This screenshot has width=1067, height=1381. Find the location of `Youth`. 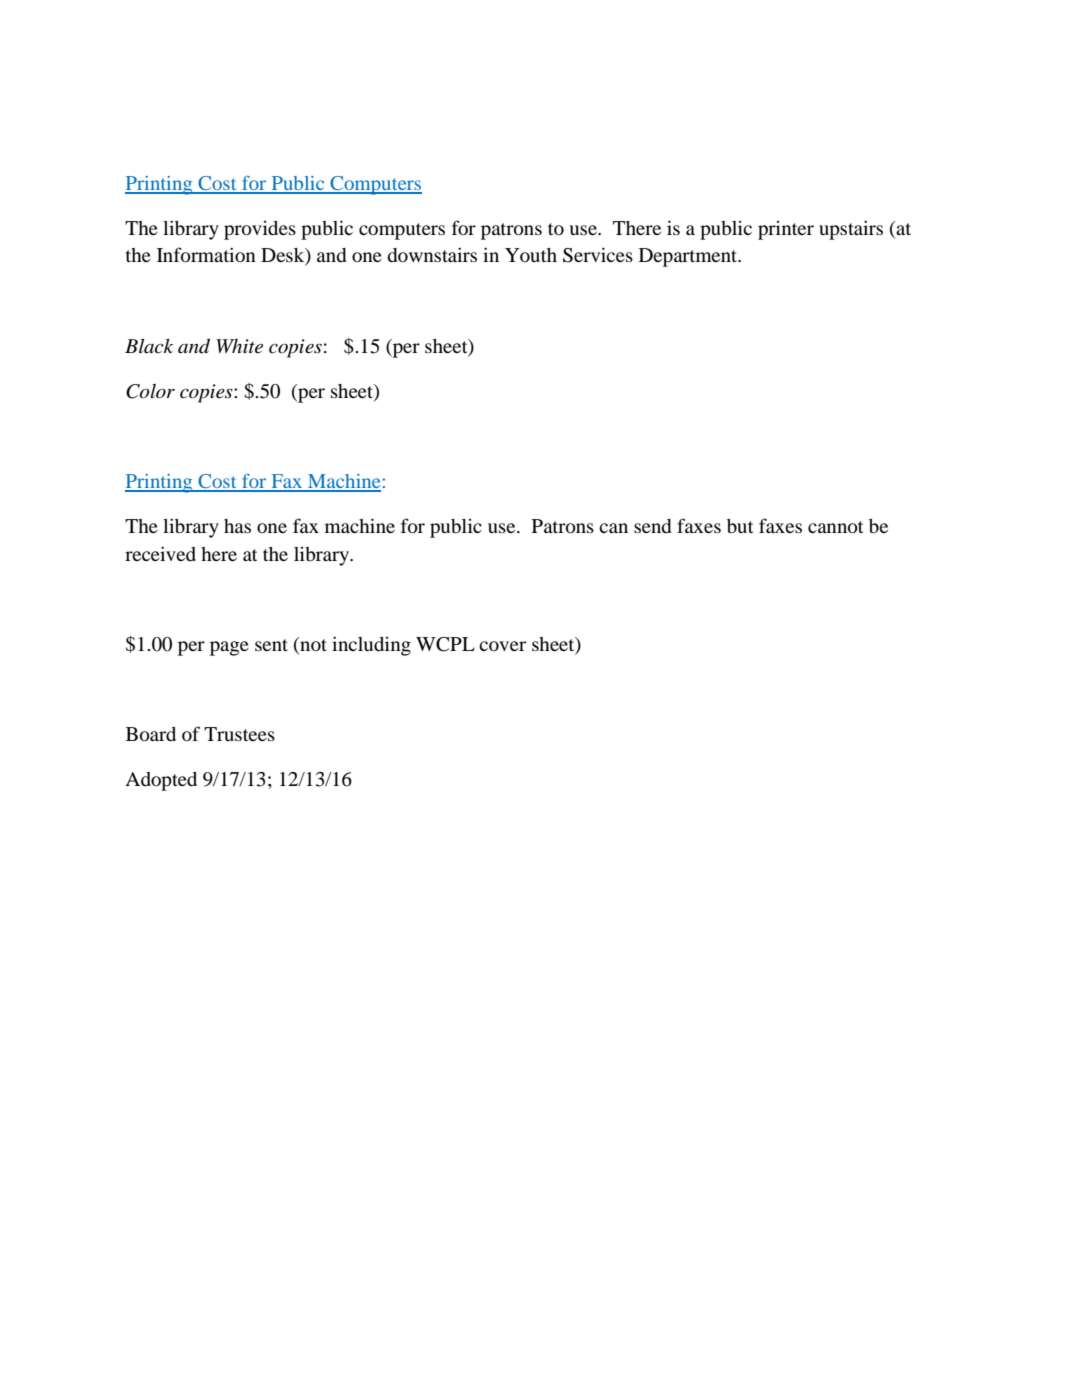

Youth is located at coordinates (531, 255).
